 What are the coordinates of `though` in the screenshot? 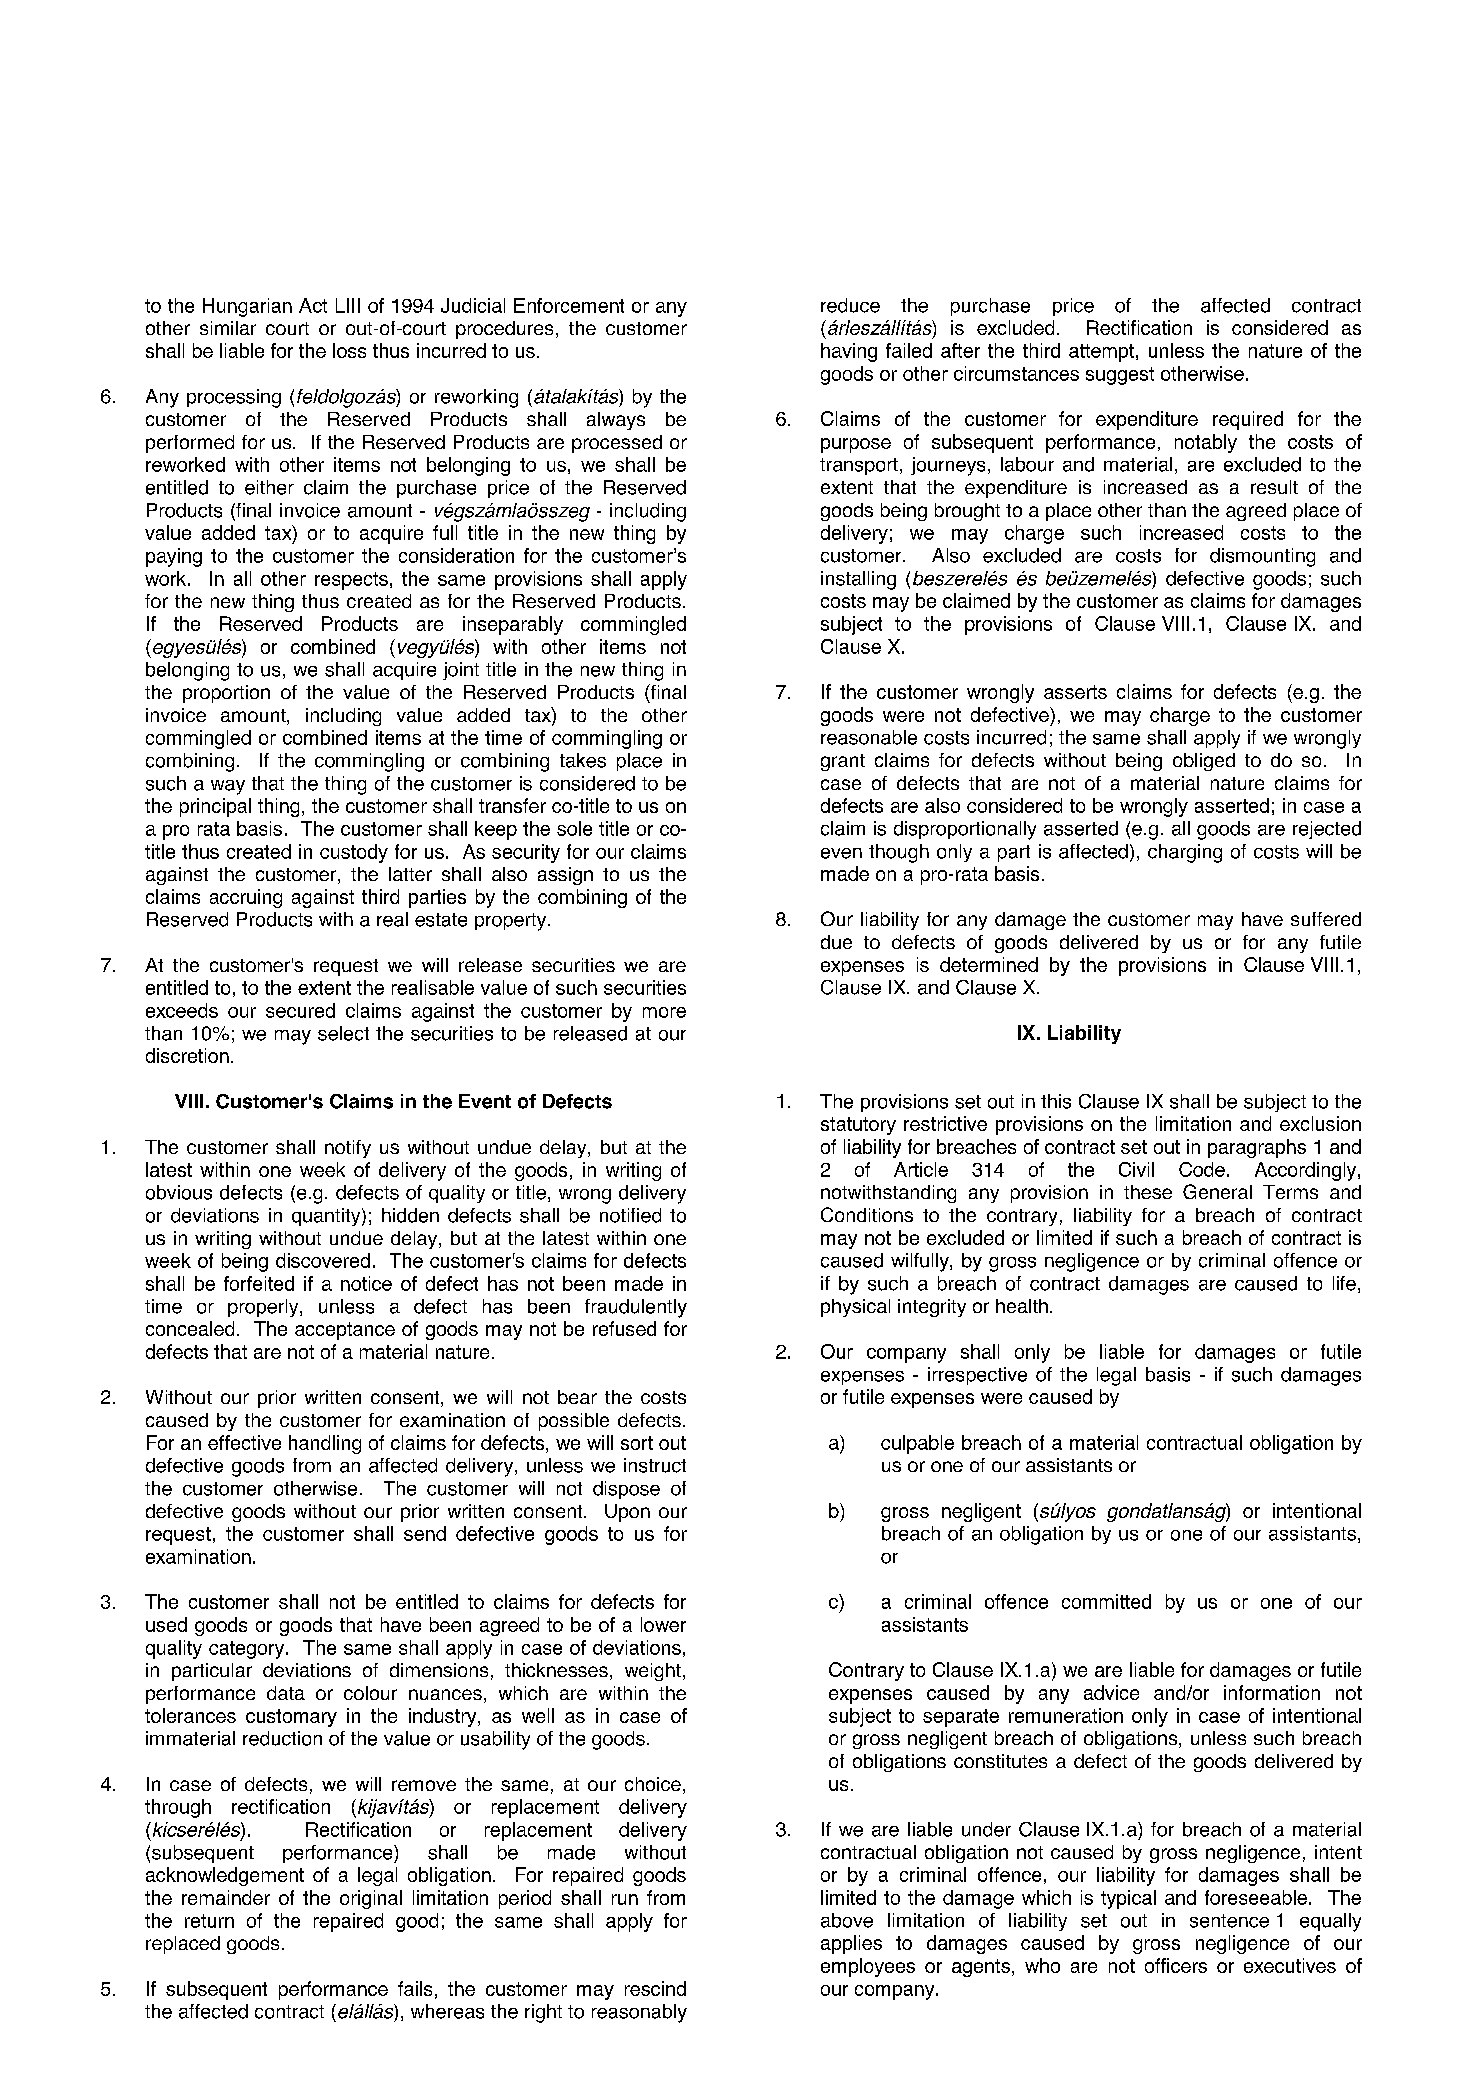 It's located at (899, 853).
